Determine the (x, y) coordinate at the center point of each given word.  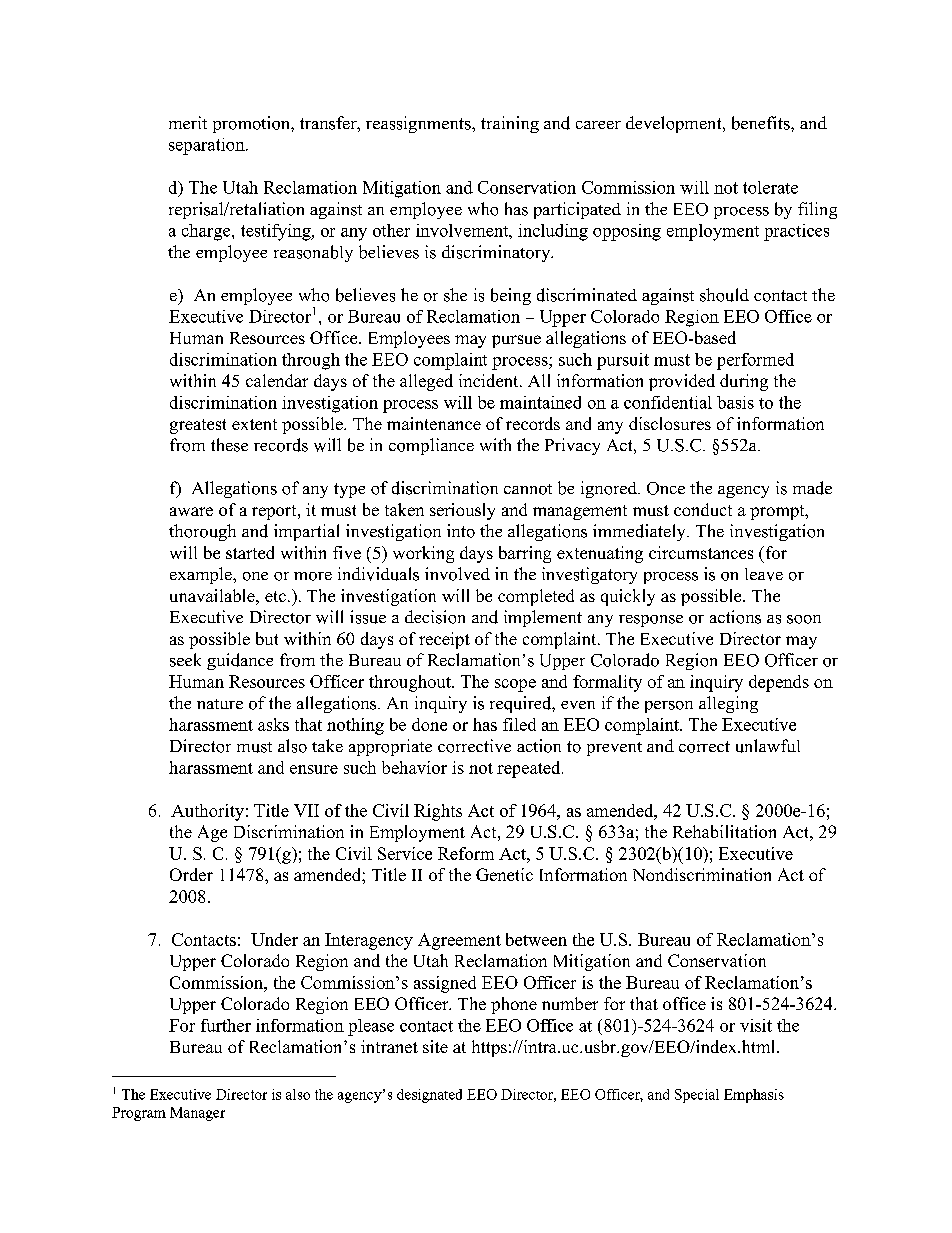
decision (435, 617)
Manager (197, 1114)
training (510, 124)
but (267, 638)
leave (764, 574)
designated (429, 1096)
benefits (762, 123)
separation (208, 146)
